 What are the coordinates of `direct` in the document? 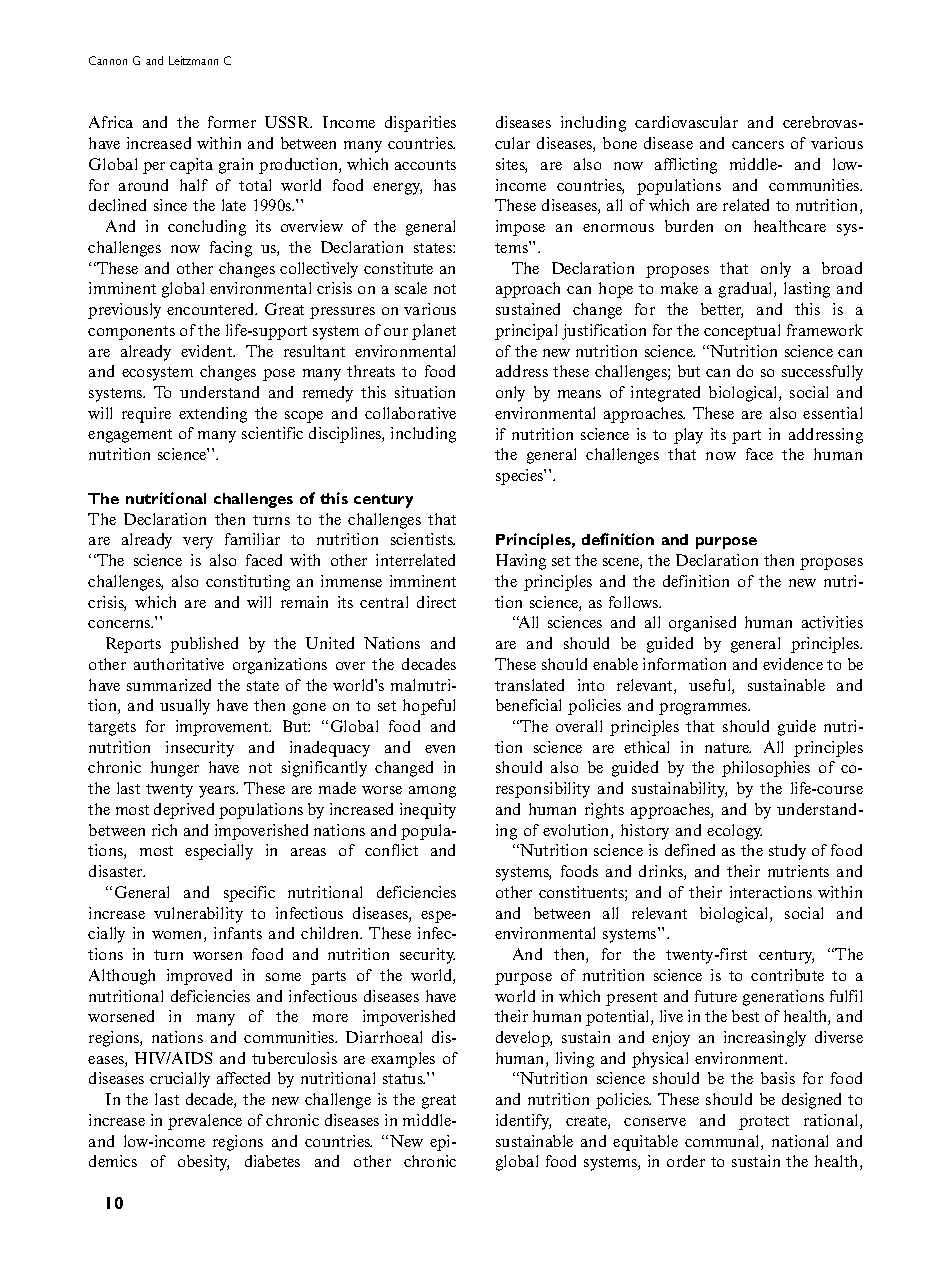 It's located at (436, 602).
